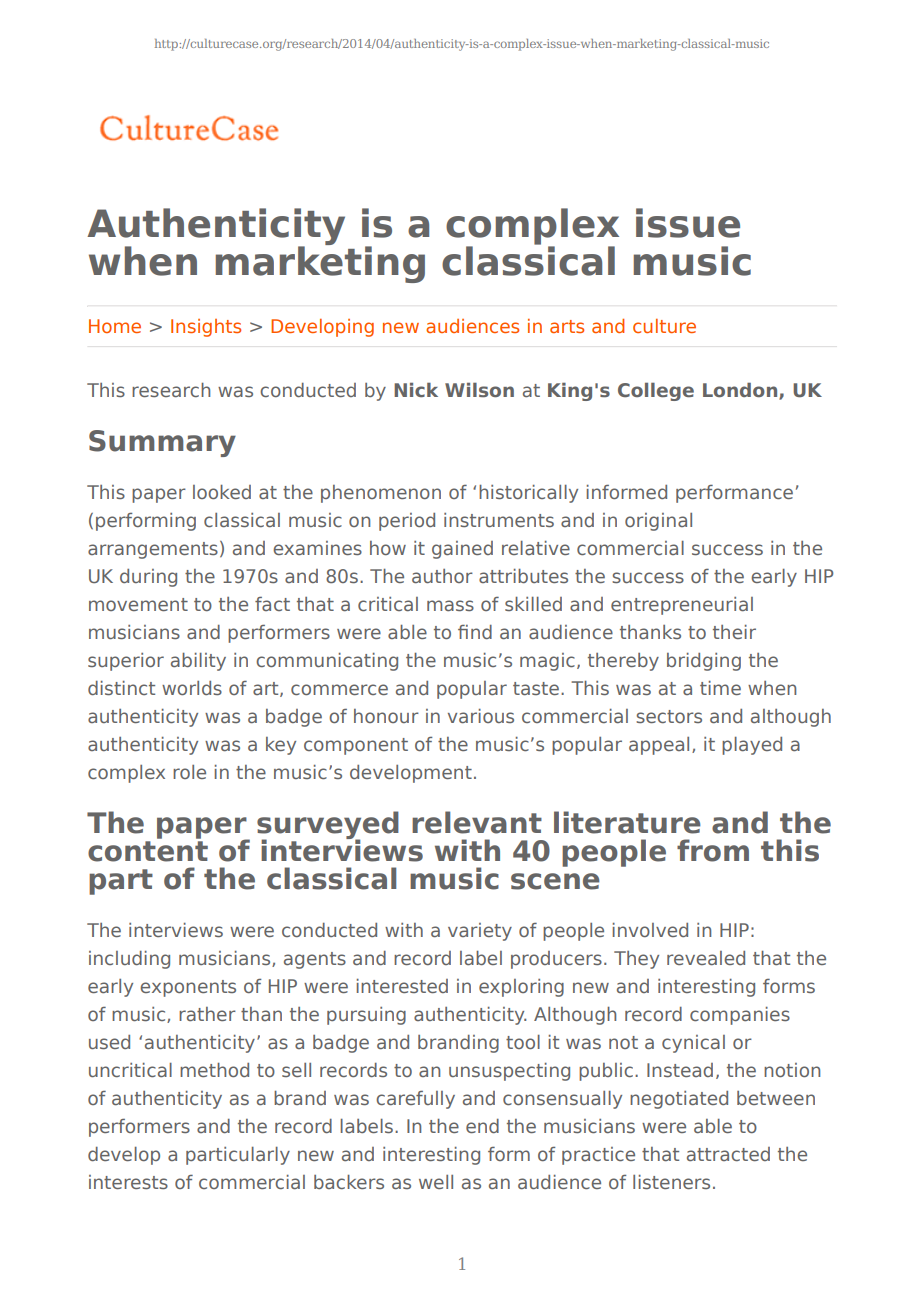 The image size is (924, 1307). I want to click on bridging, so click(704, 662).
